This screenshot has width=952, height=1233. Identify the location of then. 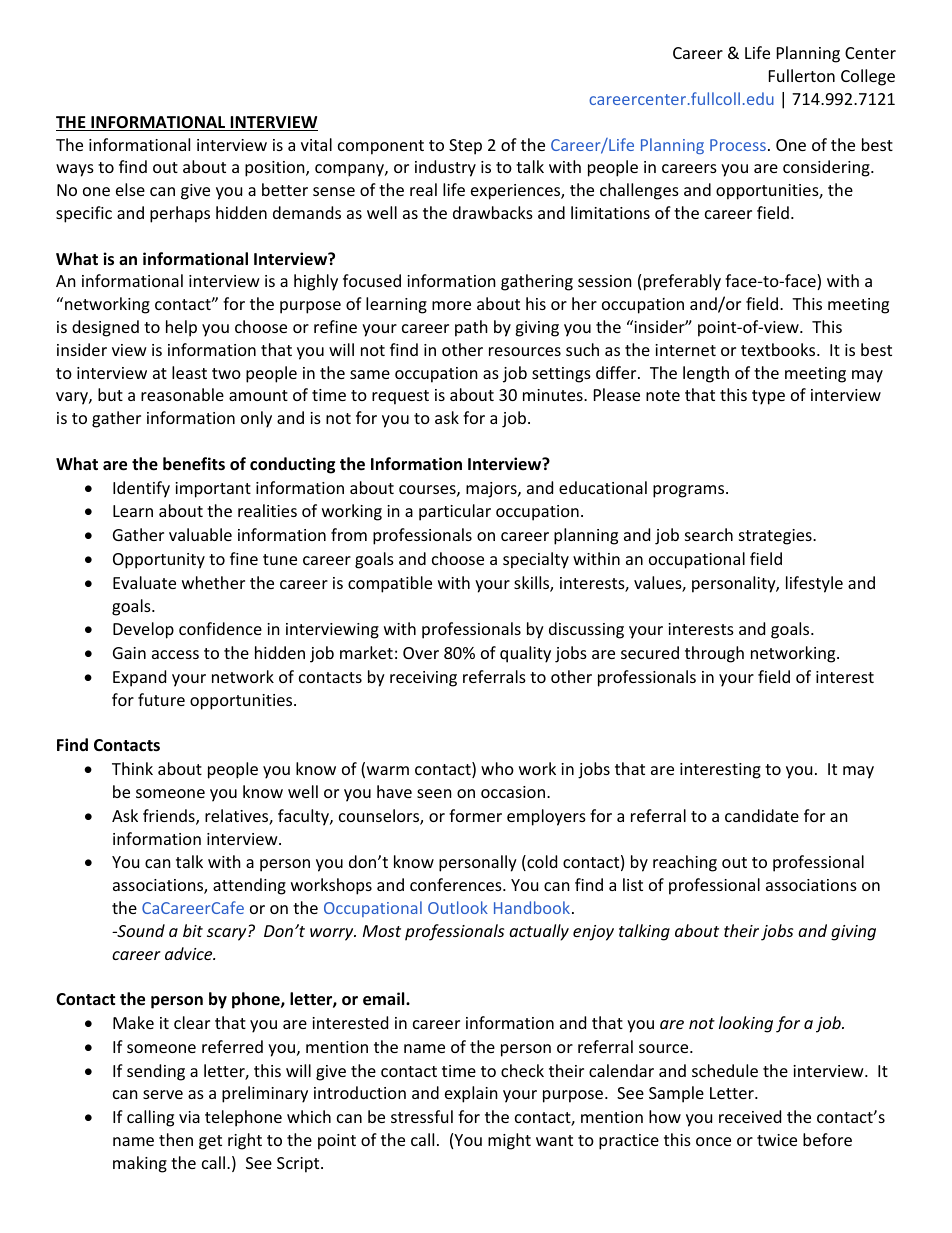
(176, 1139).
